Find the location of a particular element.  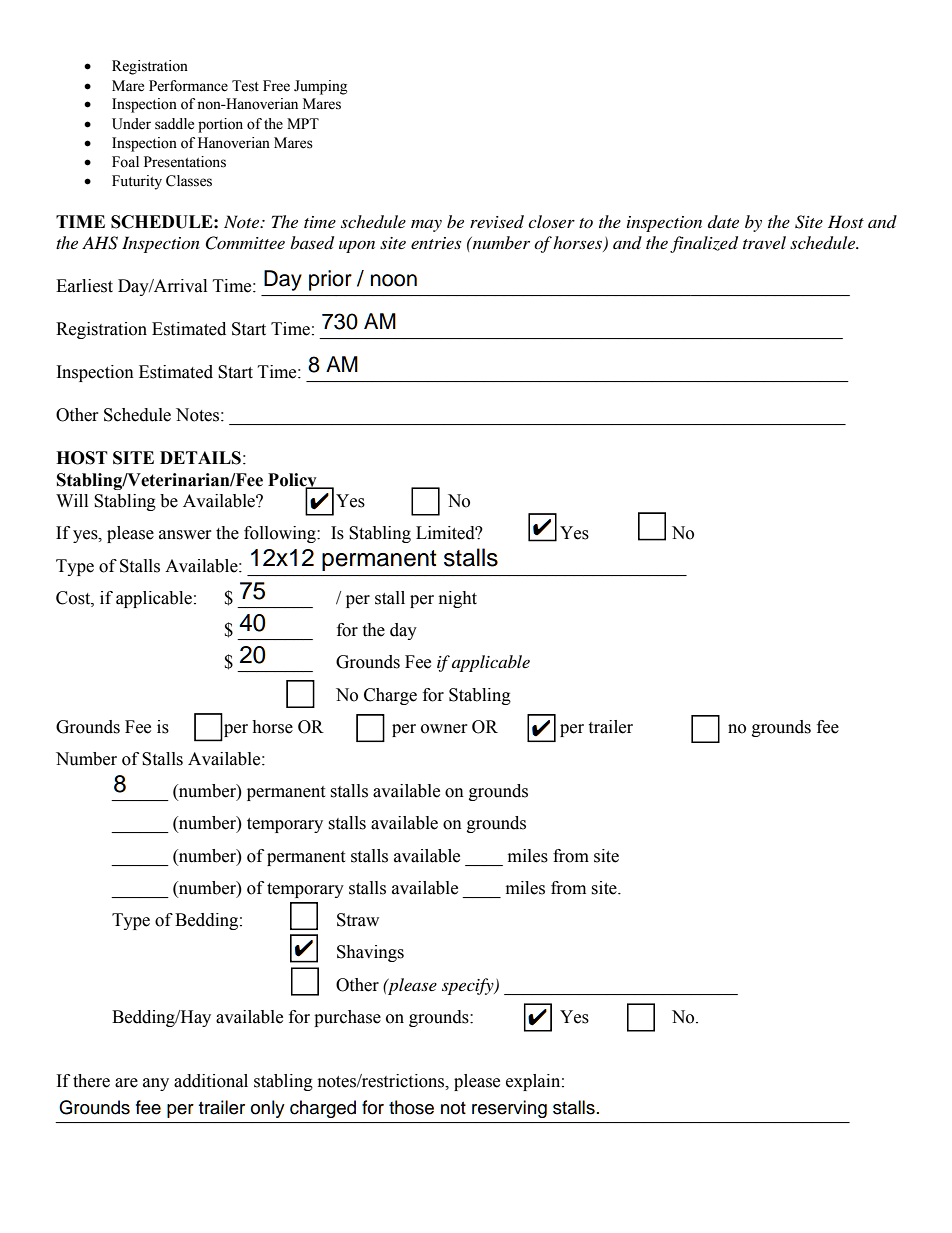

purchase is located at coordinates (347, 1018).
